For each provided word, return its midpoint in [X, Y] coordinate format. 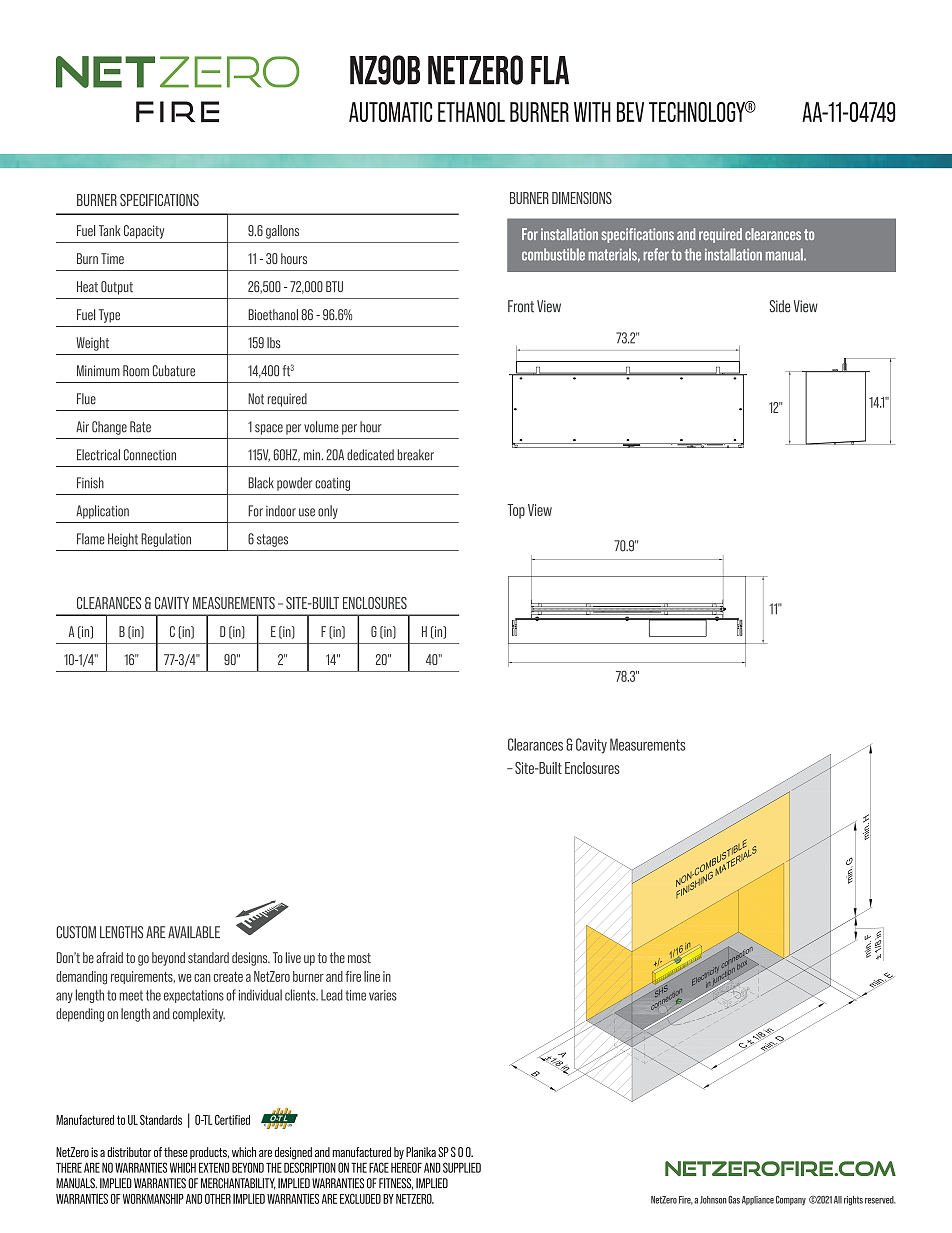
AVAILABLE [194, 932]
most [359, 958]
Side [779, 306]
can [202, 978]
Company [791, 1200]
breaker [416, 455]
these [176, 1152]
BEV [630, 112]
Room [136, 371]
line [372, 976]
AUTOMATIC [390, 112]
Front [521, 306]
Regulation [166, 540]
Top [516, 511]
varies [383, 995]
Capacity [144, 232]
